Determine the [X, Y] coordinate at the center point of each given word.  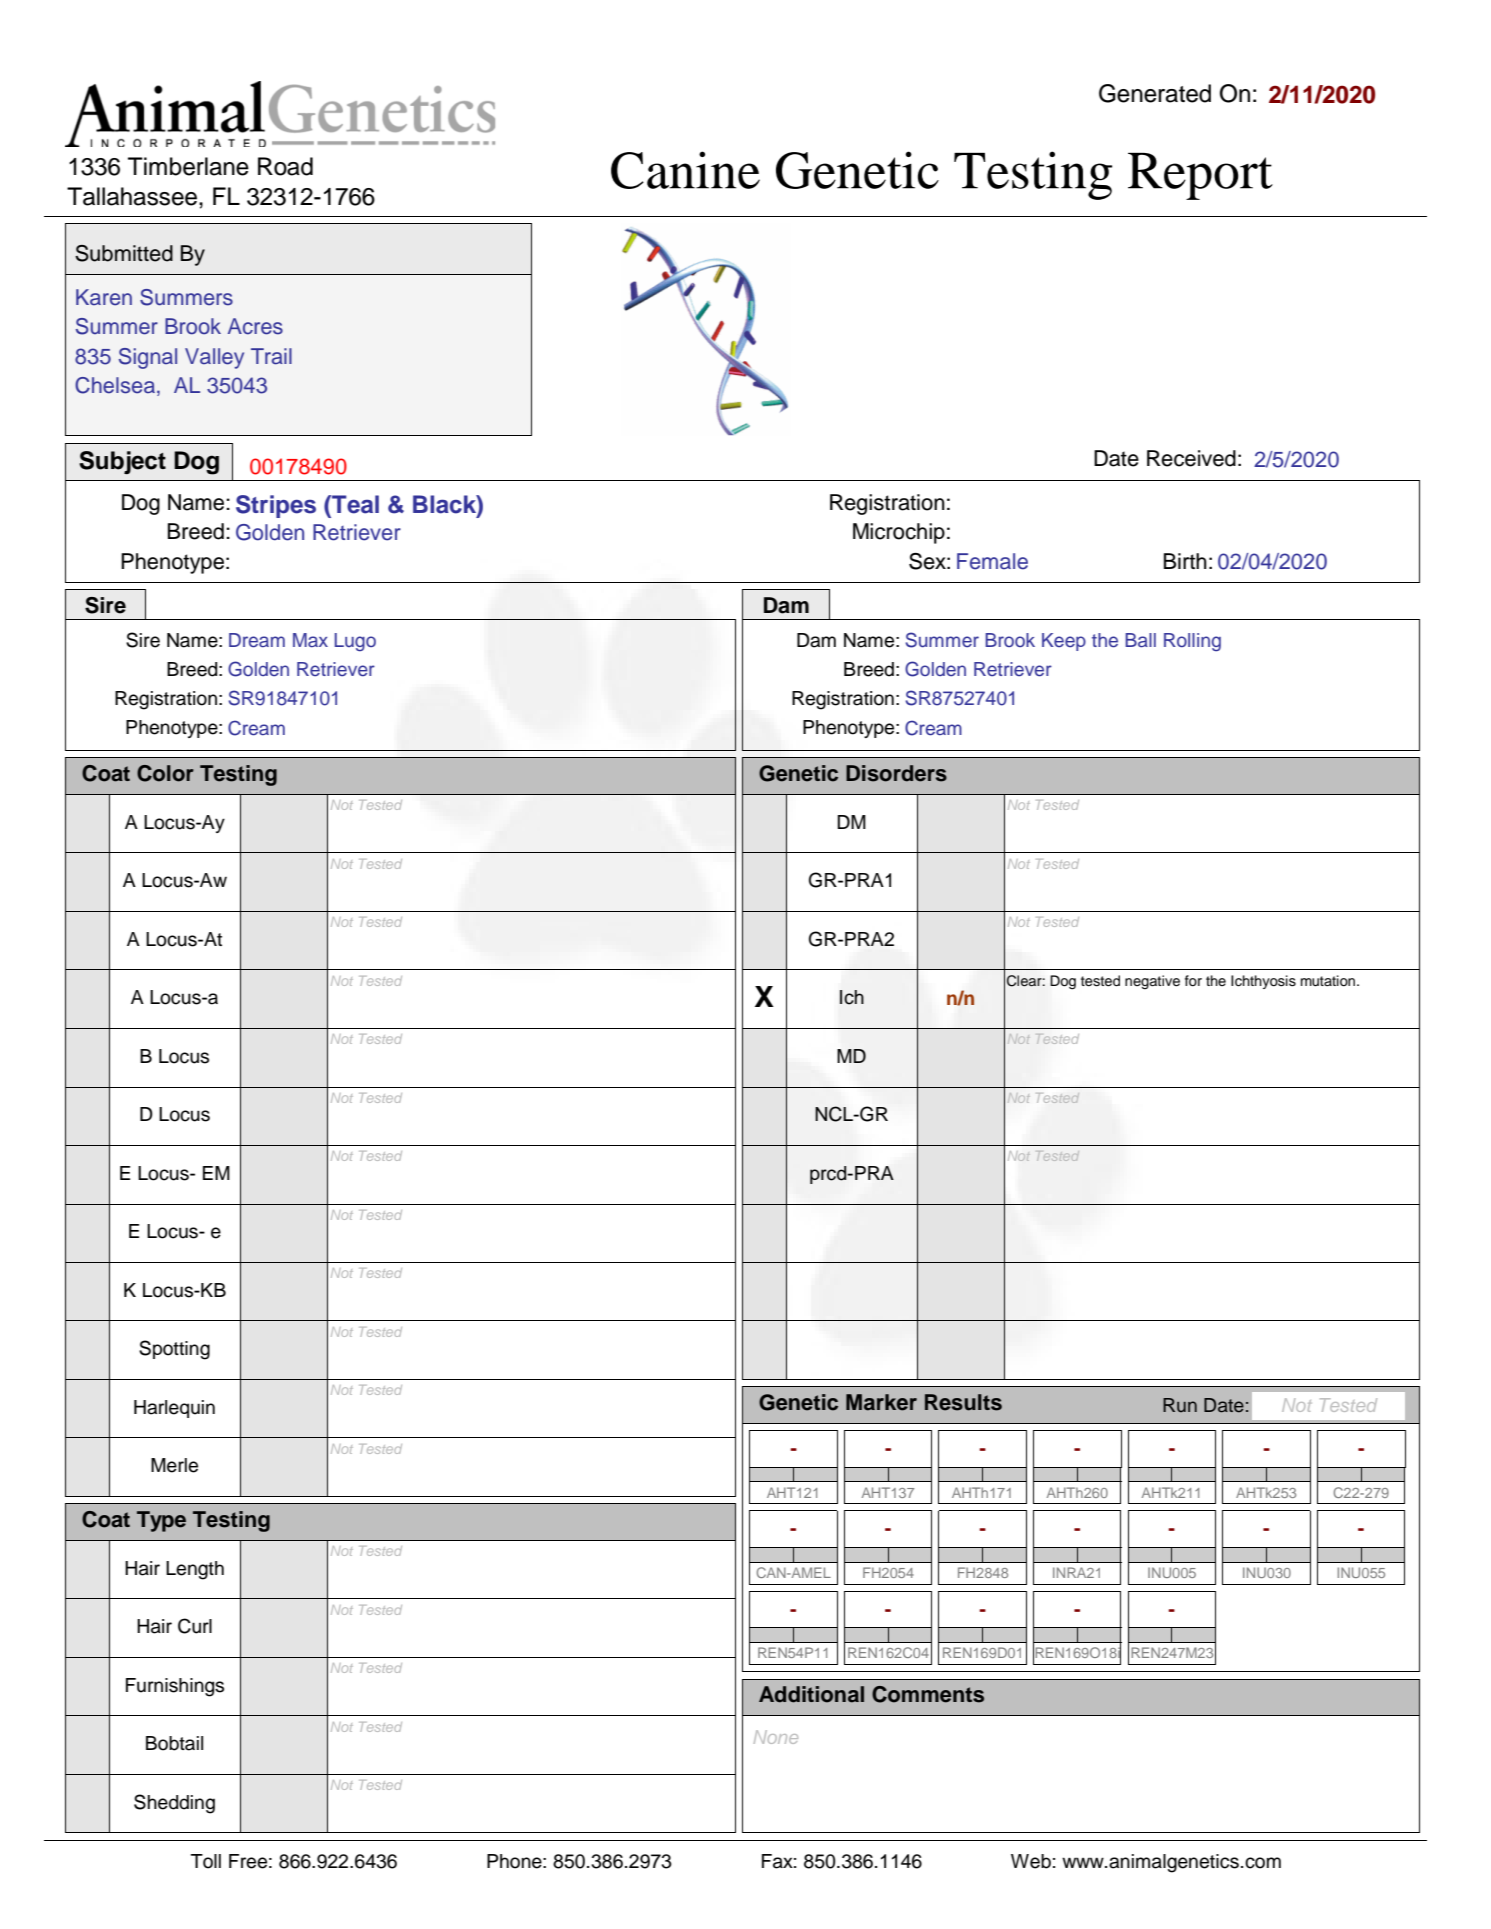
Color [165, 773]
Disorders [896, 773]
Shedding [174, 1804]
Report [1200, 176]
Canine [685, 170]
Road [285, 166]
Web [1031, 1861]
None [776, 1737]
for [1193, 980]
